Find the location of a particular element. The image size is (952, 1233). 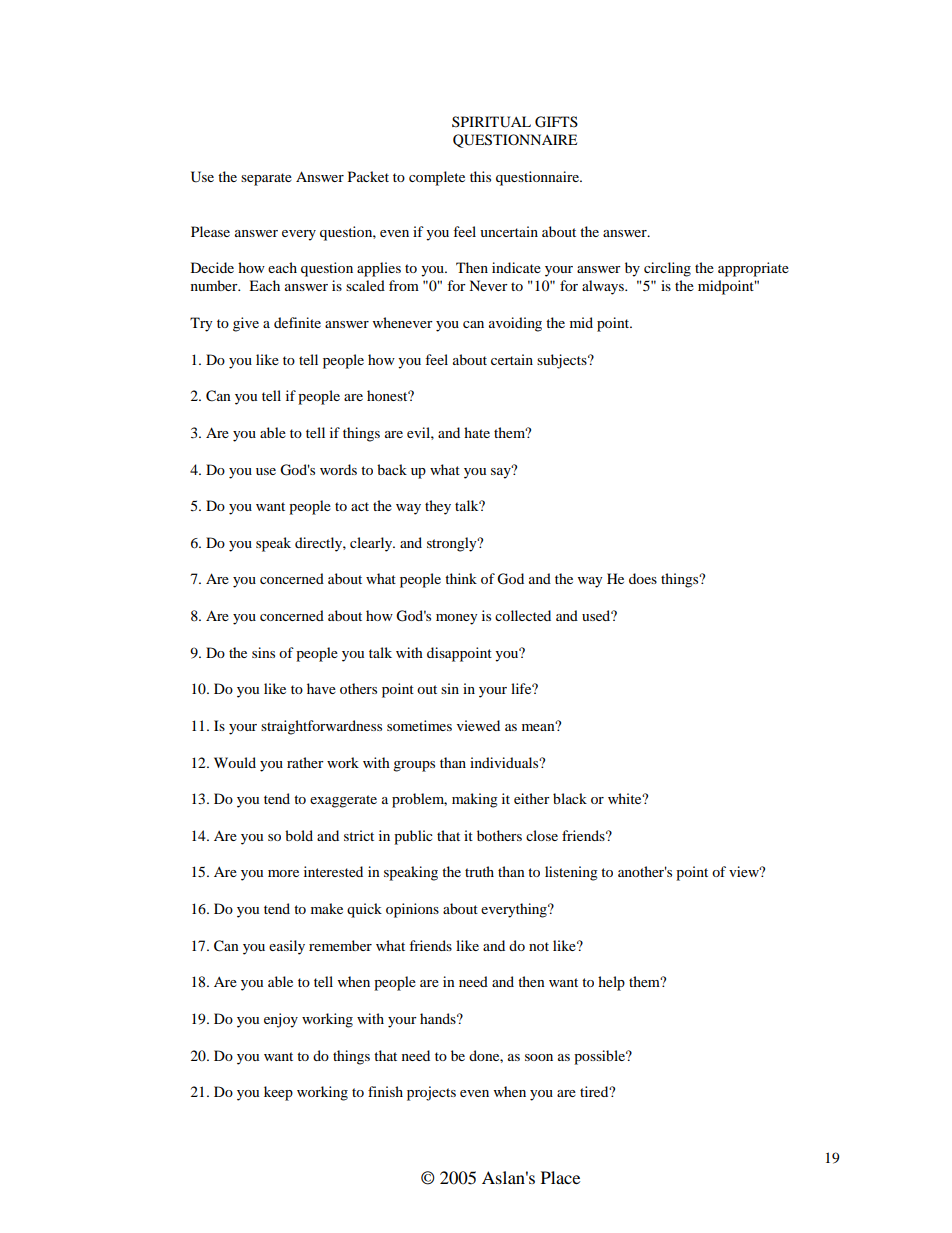

circling is located at coordinates (667, 269).
